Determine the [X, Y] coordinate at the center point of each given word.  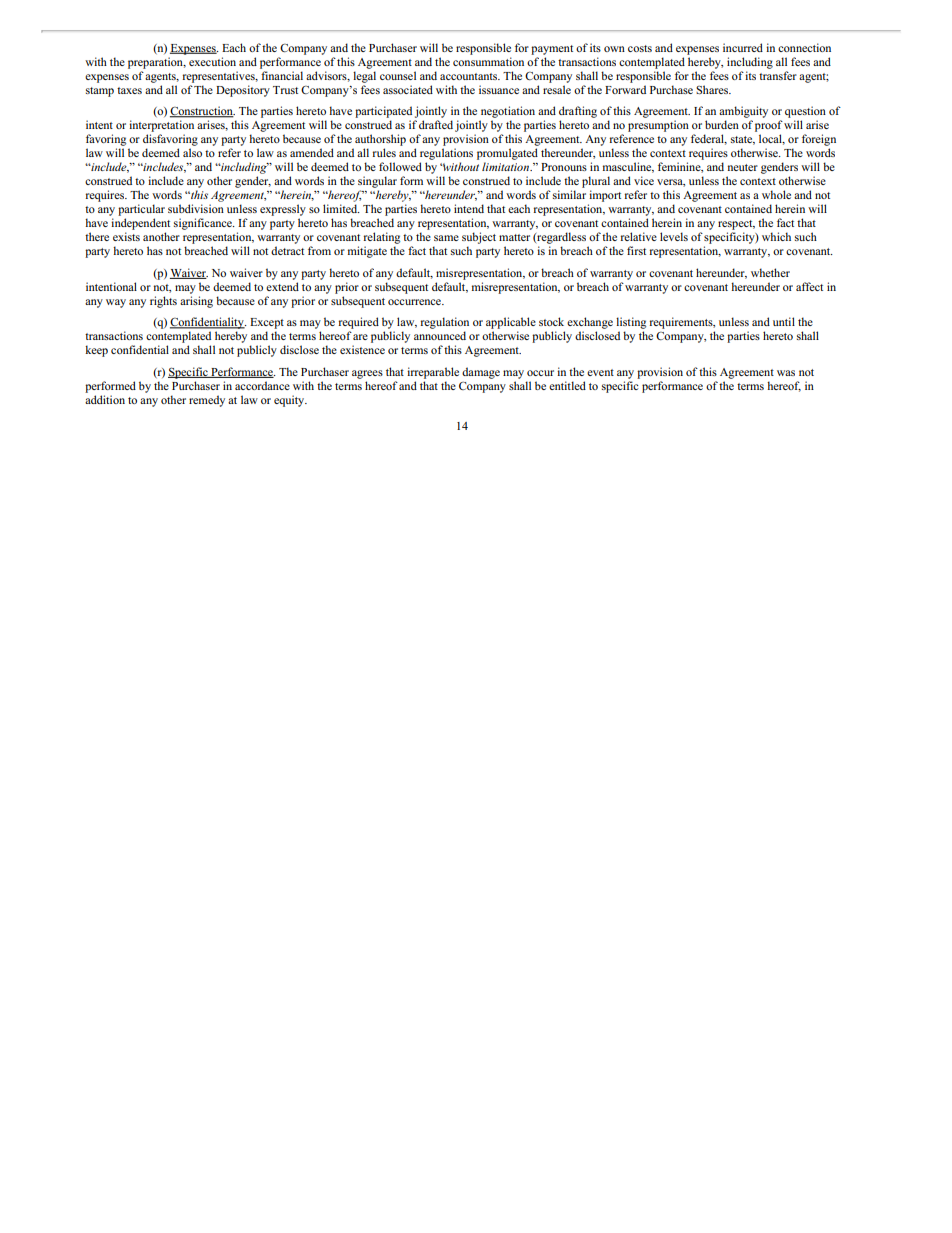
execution [212, 61]
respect [736, 226]
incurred [743, 47]
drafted [436, 124]
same [446, 238]
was [786, 373]
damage [481, 373]
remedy [207, 401]
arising [196, 302]
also [192, 152]
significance [204, 224]
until [784, 321]
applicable [511, 324]
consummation [488, 61]
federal [709, 139]
